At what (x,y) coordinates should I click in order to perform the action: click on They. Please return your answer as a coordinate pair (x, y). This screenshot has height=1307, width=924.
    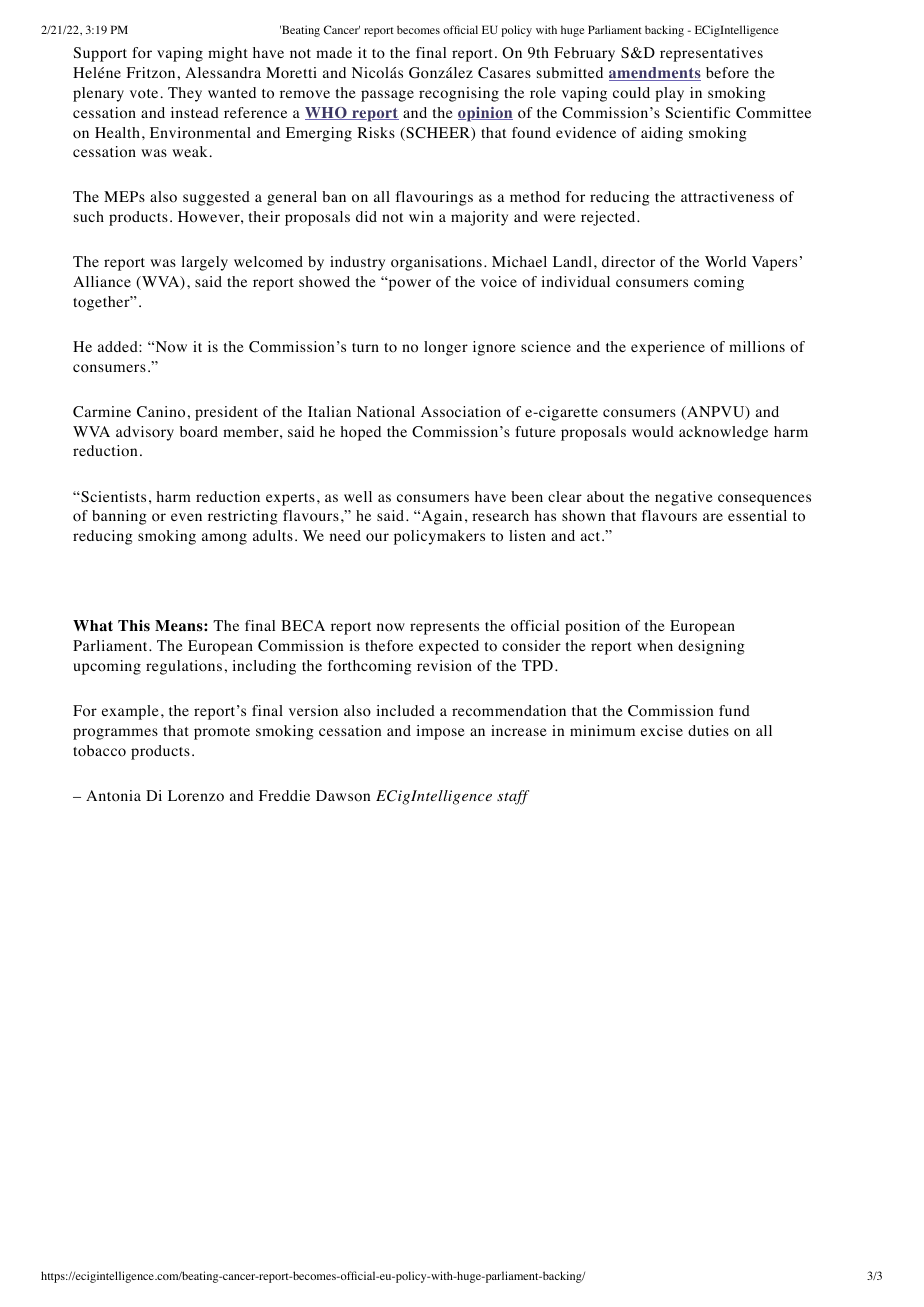
    Looking at the image, I should click on (185, 94).
